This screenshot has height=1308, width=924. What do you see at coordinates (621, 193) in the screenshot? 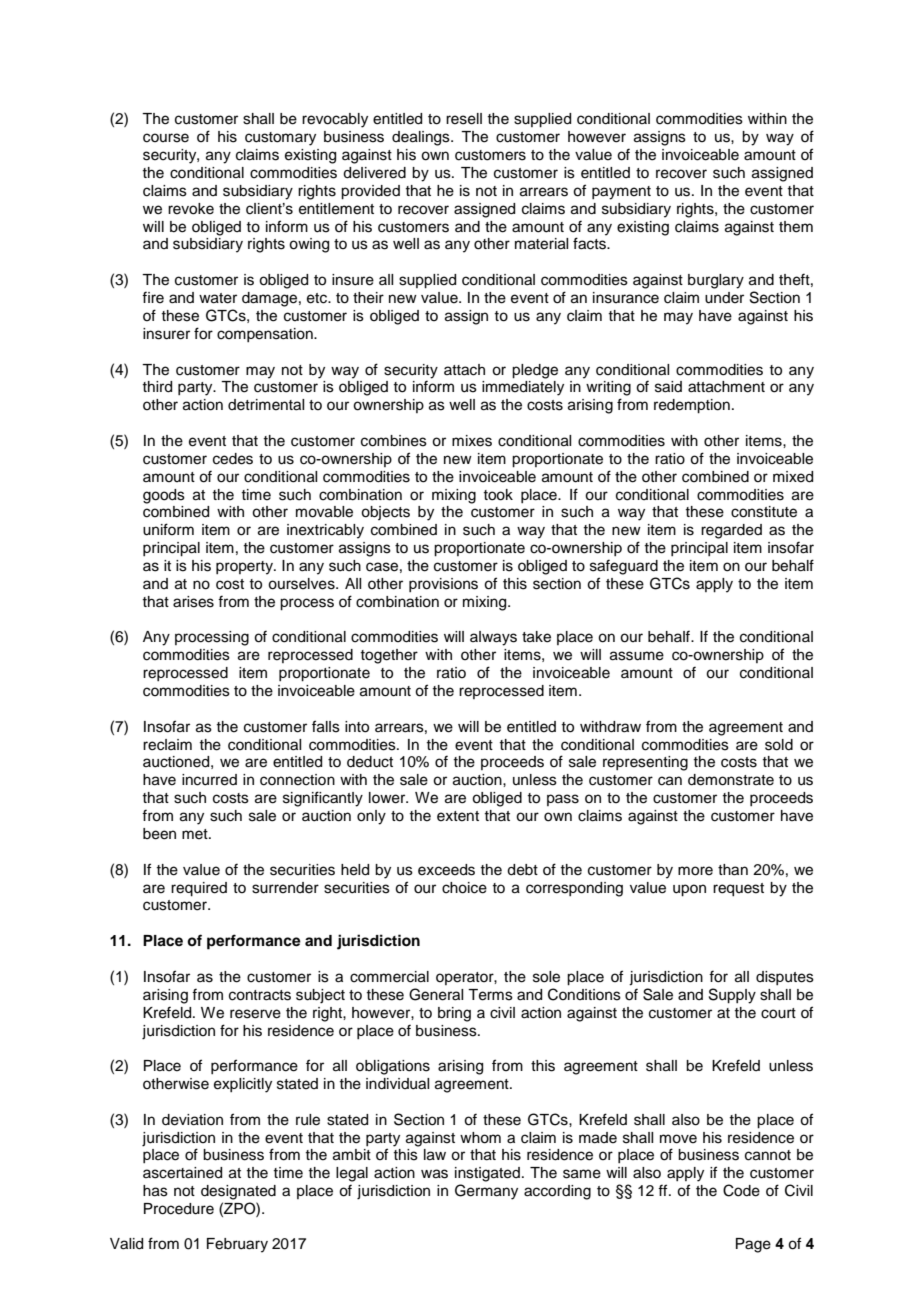
I see `payment` at bounding box center [621, 193].
